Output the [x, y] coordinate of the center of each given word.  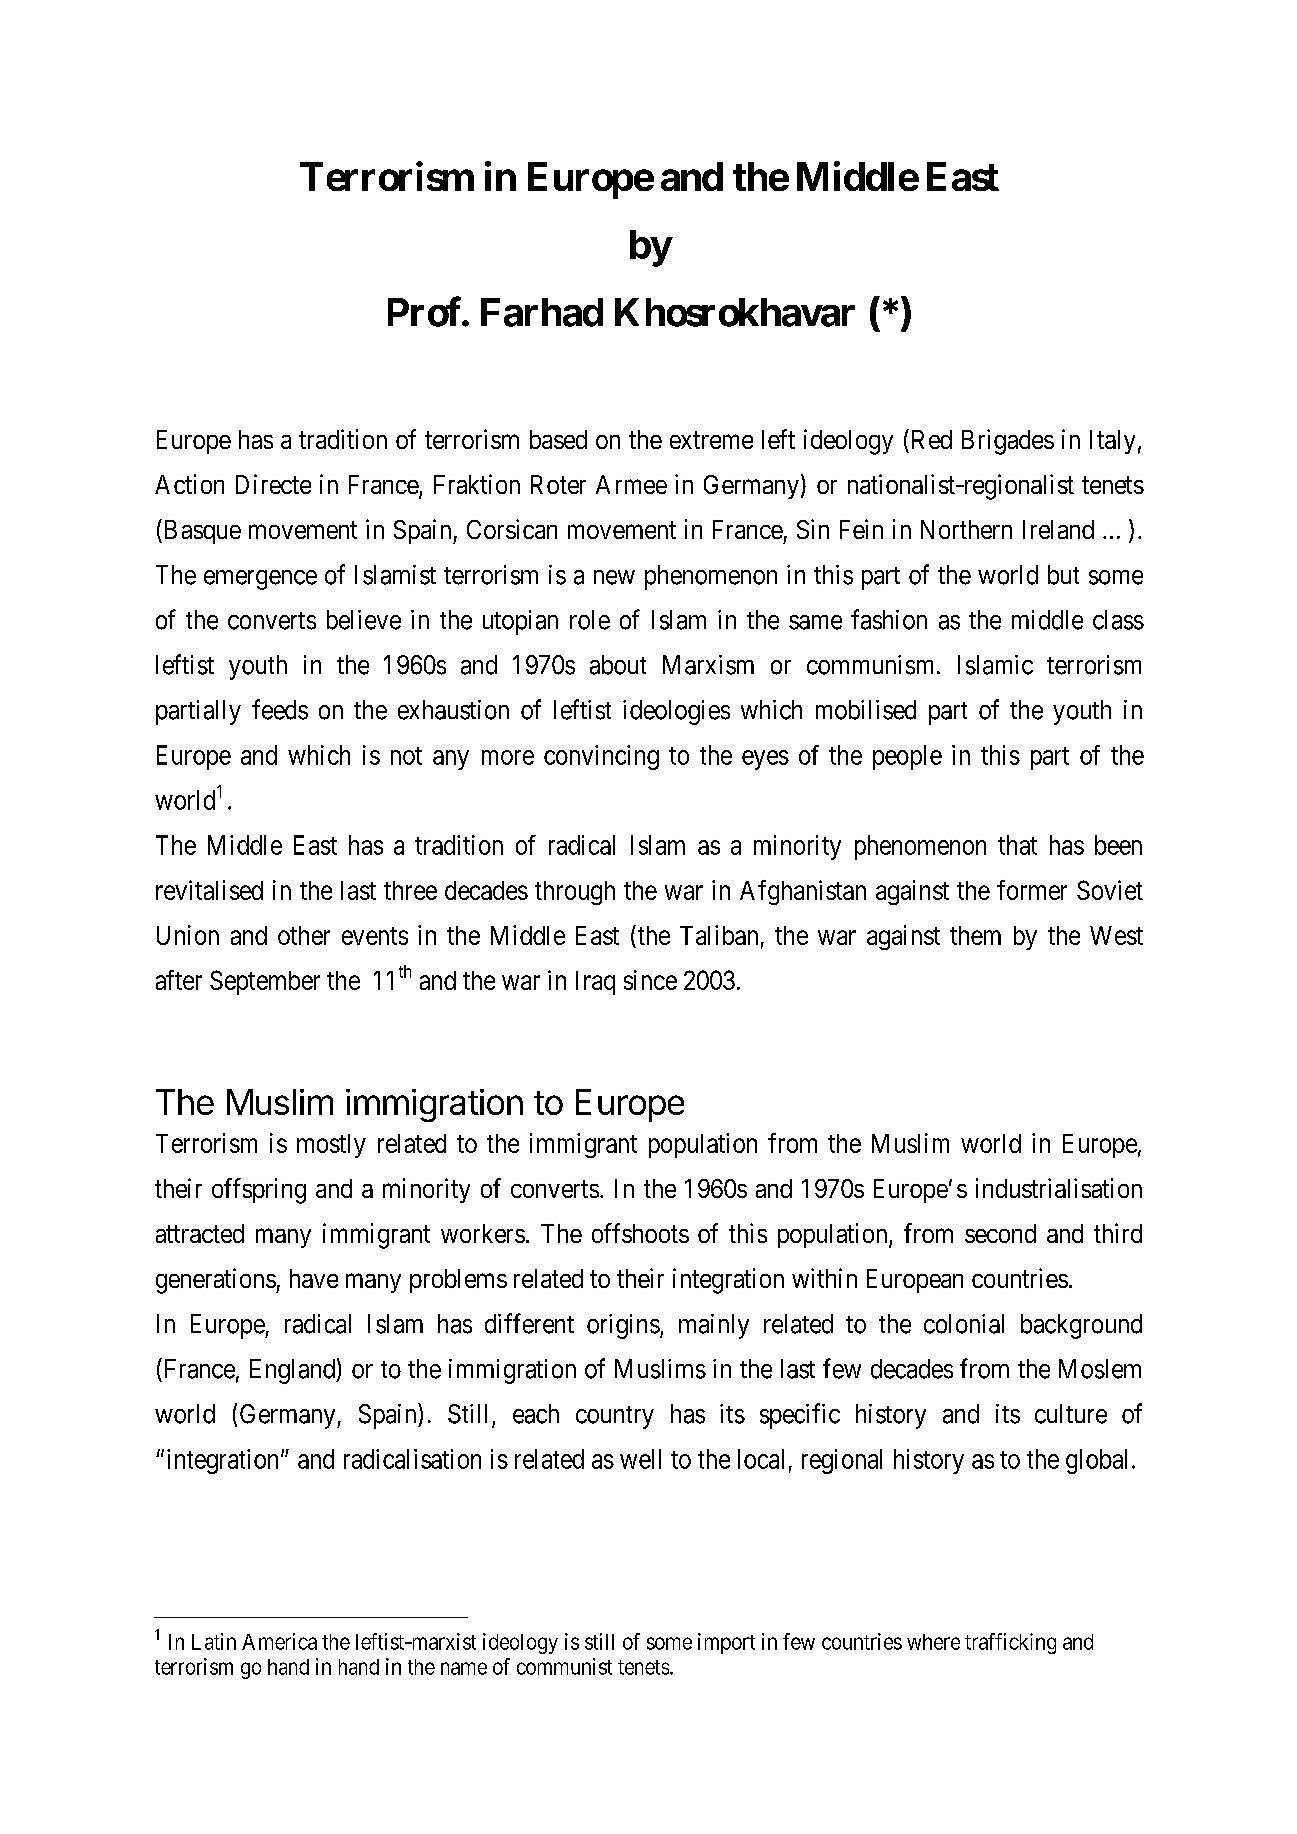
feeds [280, 709]
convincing [601, 757]
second [1000, 1233]
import [726, 1643]
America [279, 1641]
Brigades [1008, 442]
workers [483, 1233]
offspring [259, 1191]
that [1017, 845]
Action [189, 484]
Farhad [542, 312]
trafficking [1010, 1643]
